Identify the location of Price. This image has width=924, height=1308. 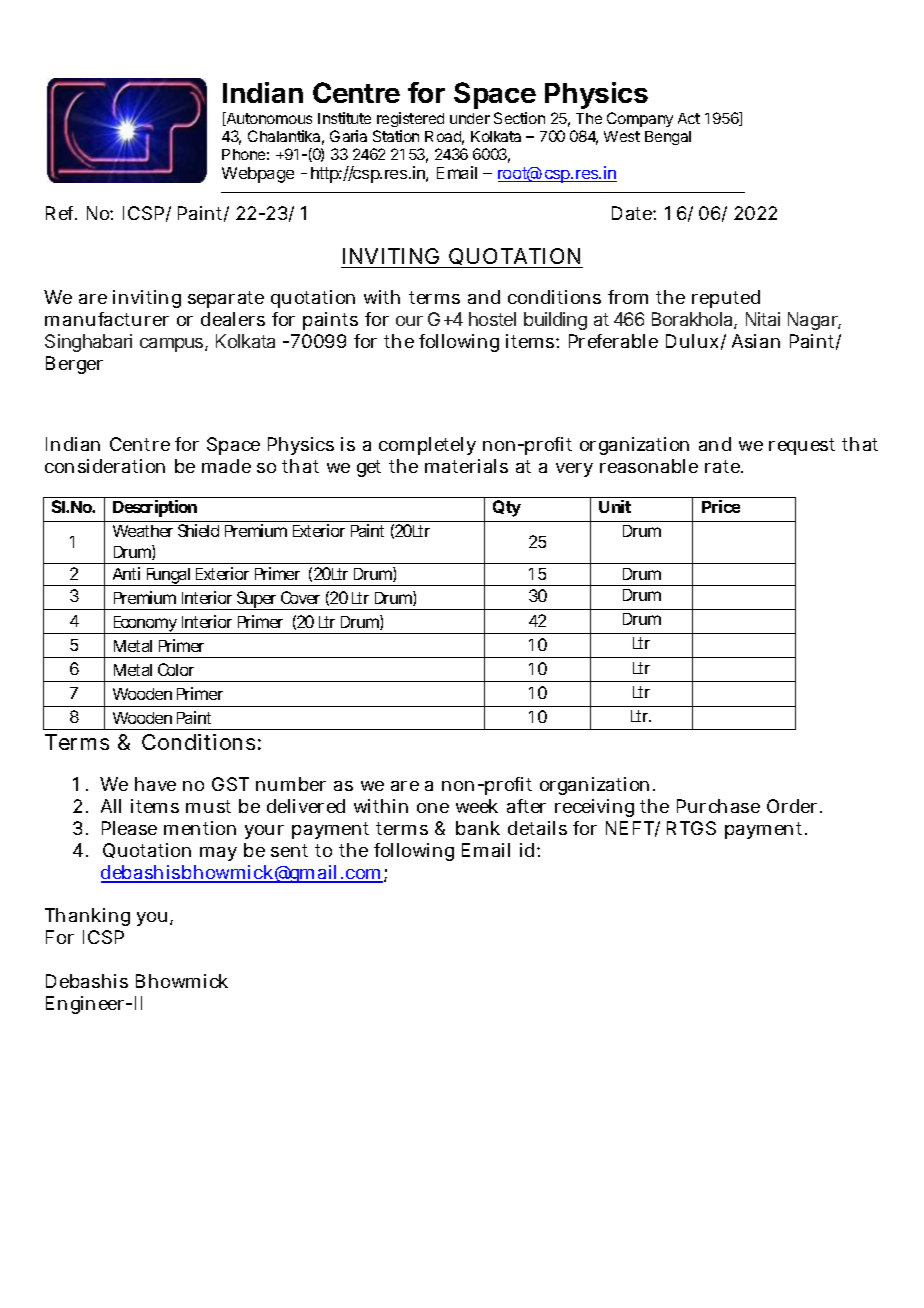
(721, 506).
